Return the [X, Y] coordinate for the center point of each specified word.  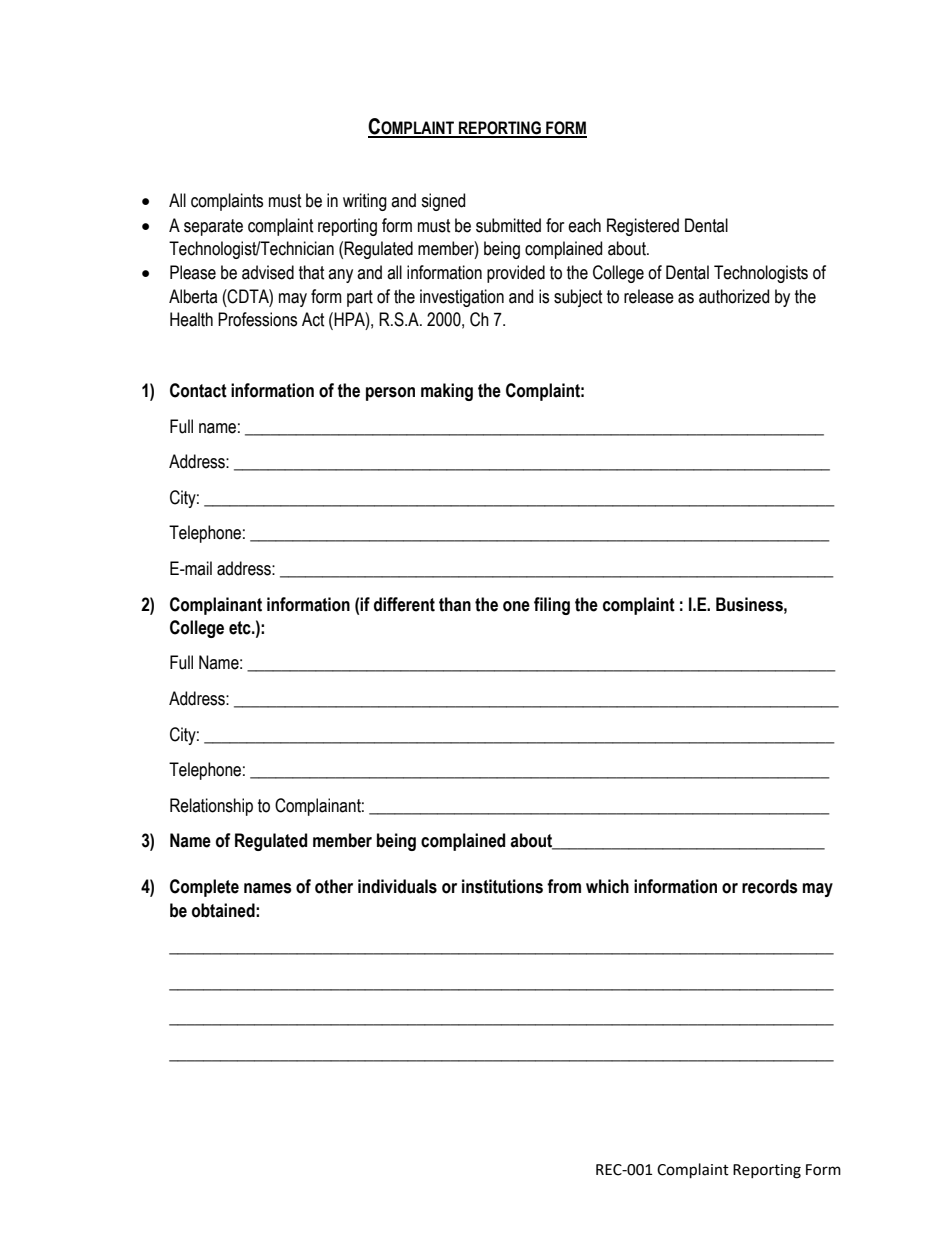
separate [213, 227]
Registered [643, 227]
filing [552, 606]
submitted [508, 225]
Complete [204, 888]
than [455, 604]
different [404, 604]
